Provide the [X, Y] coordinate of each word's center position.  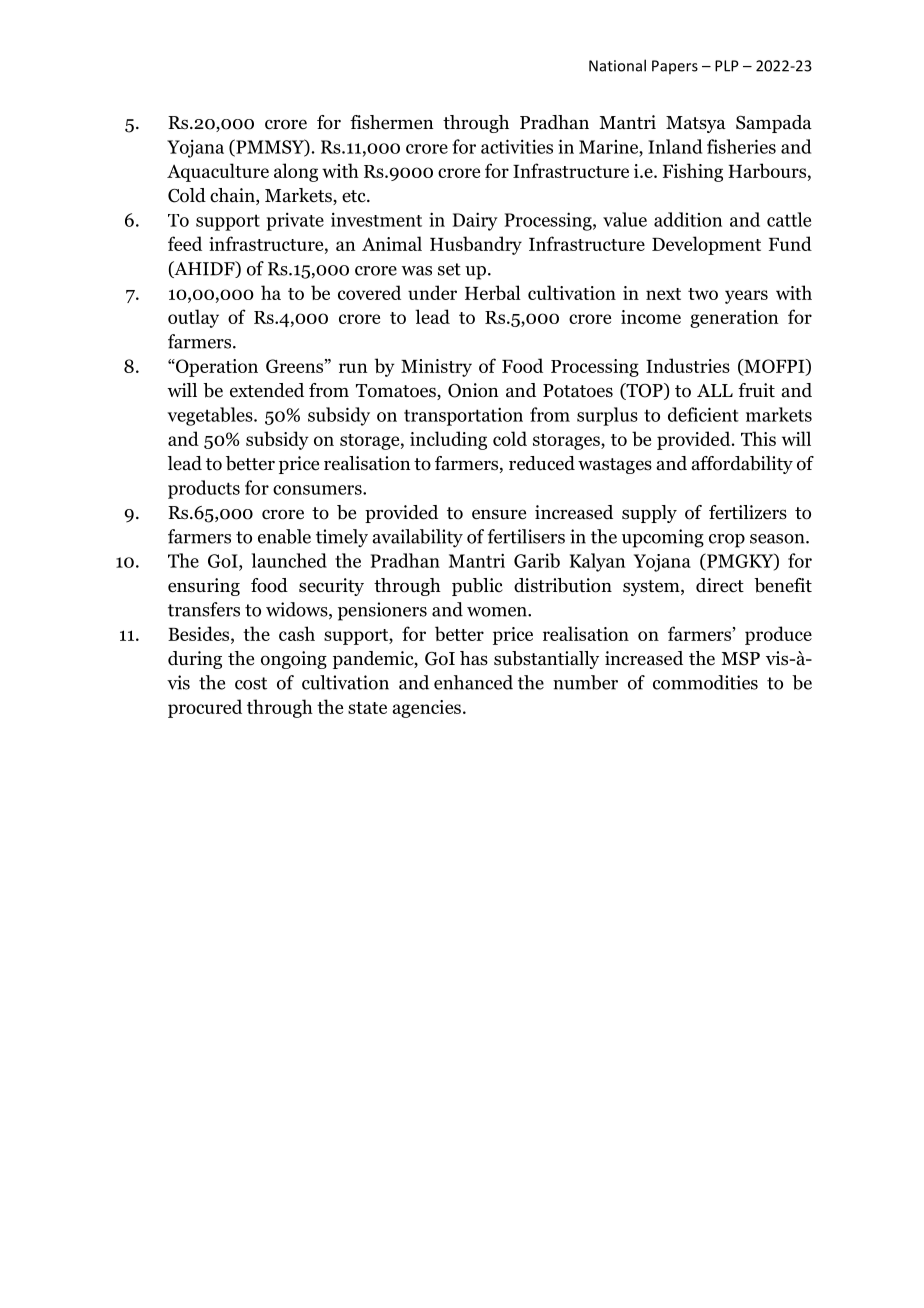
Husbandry [476, 245]
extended [267, 390]
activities [517, 146]
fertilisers [526, 536]
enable [284, 536]
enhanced [473, 682]
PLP [727, 66]
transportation [463, 416]
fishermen [392, 122]
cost [251, 683]
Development [706, 245]
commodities [705, 682]
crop [727, 541]
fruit [756, 390]
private [295, 221]
